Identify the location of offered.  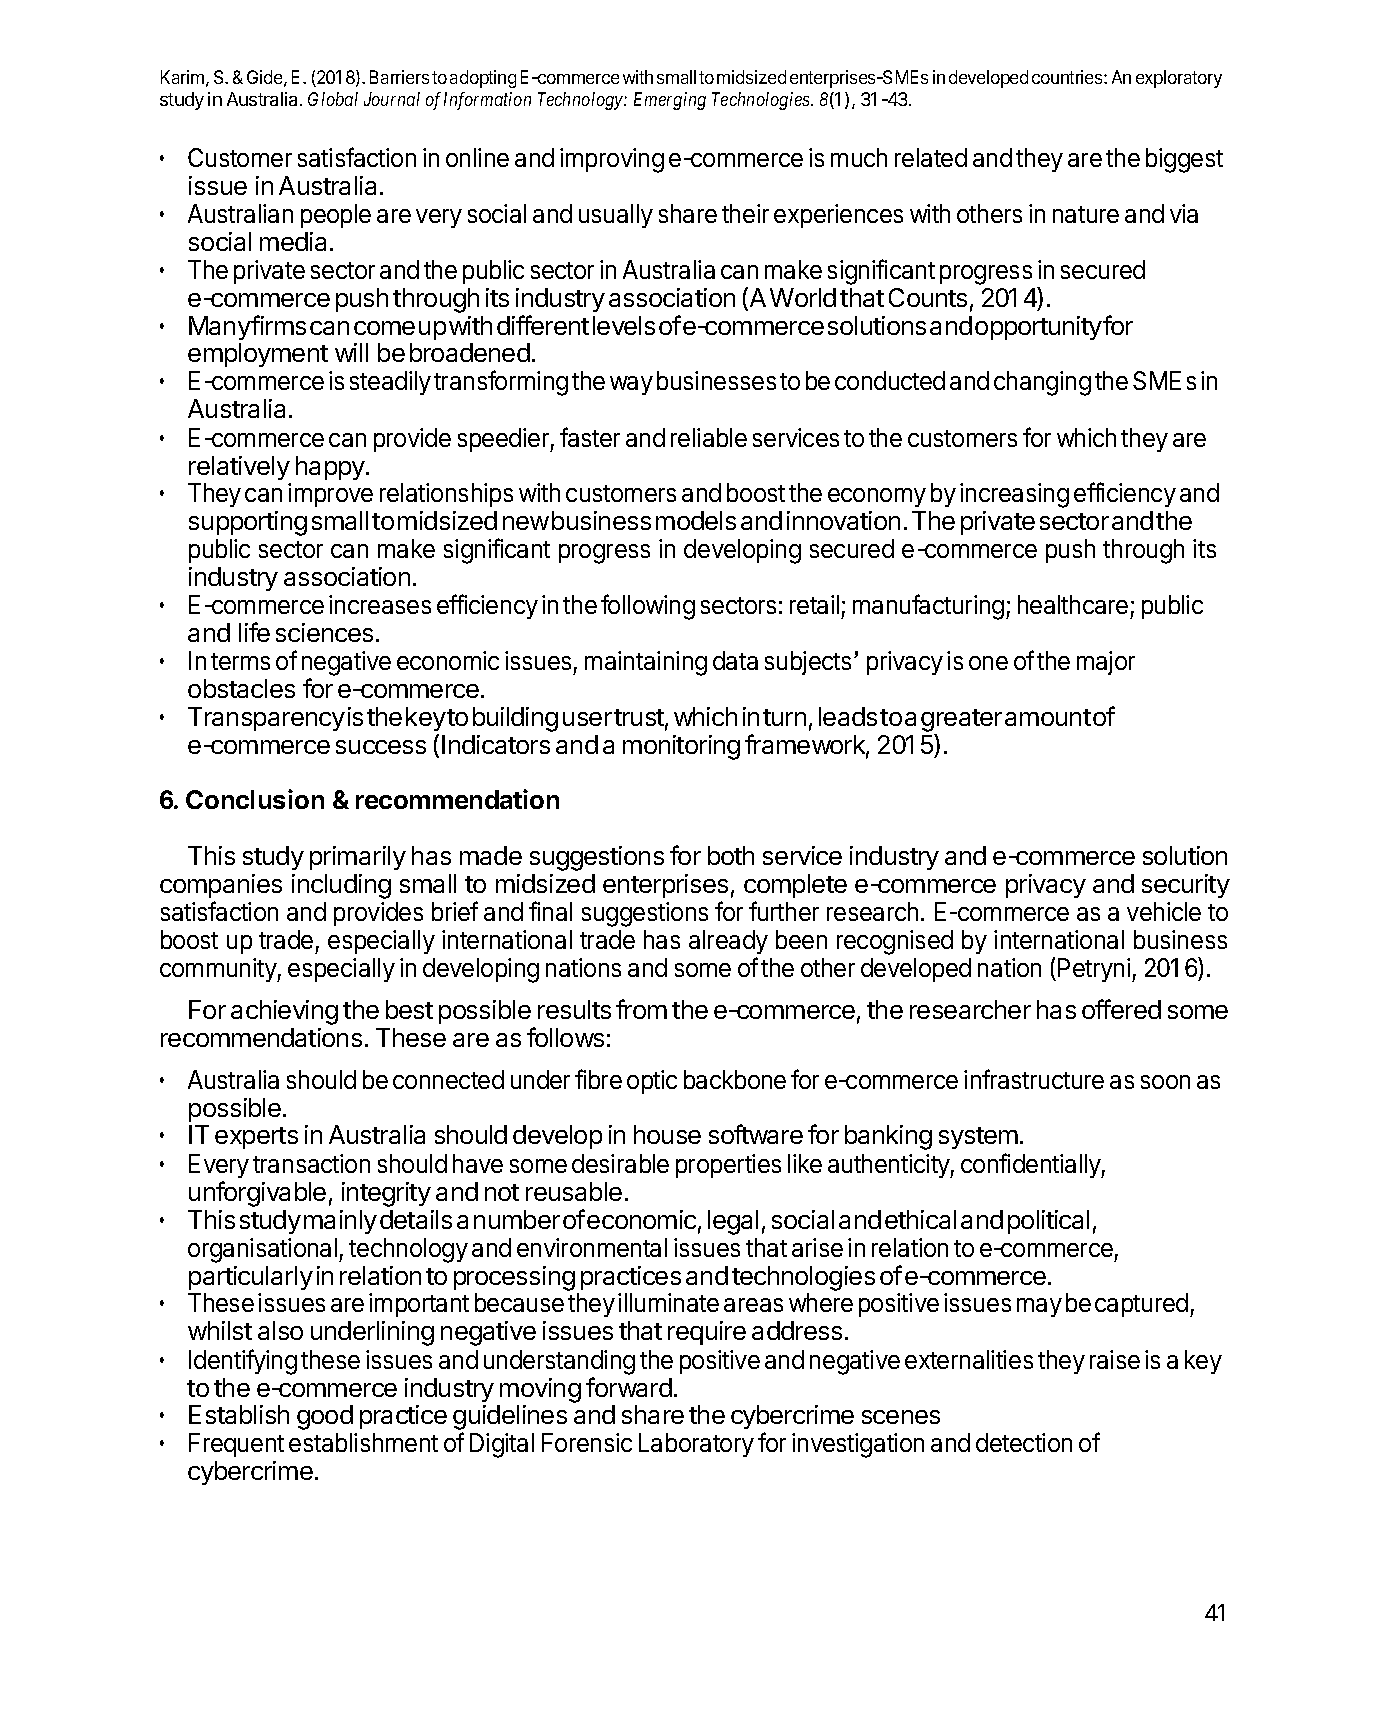
(1121, 1009).
